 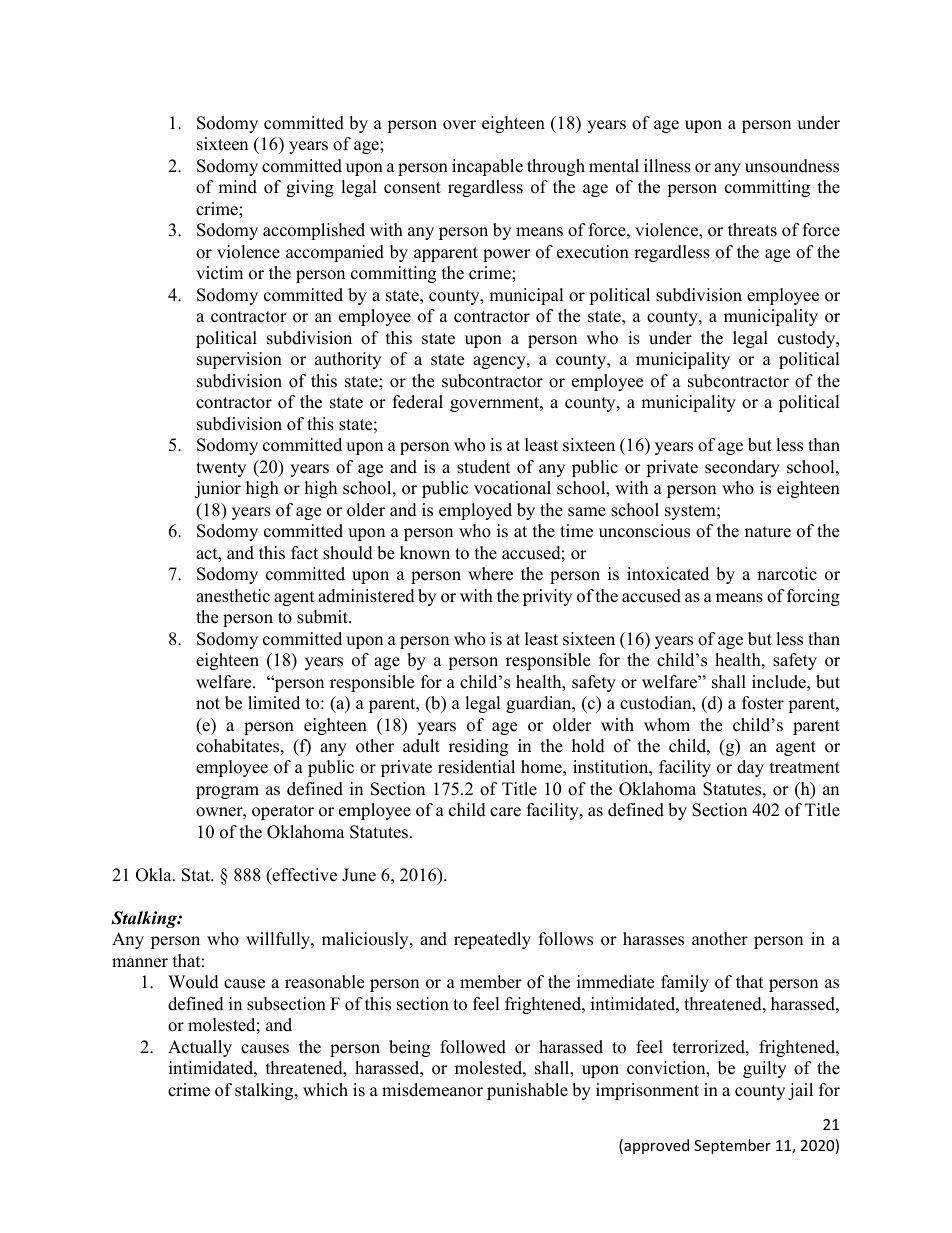 I want to click on incapable, so click(x=487, y=167).
